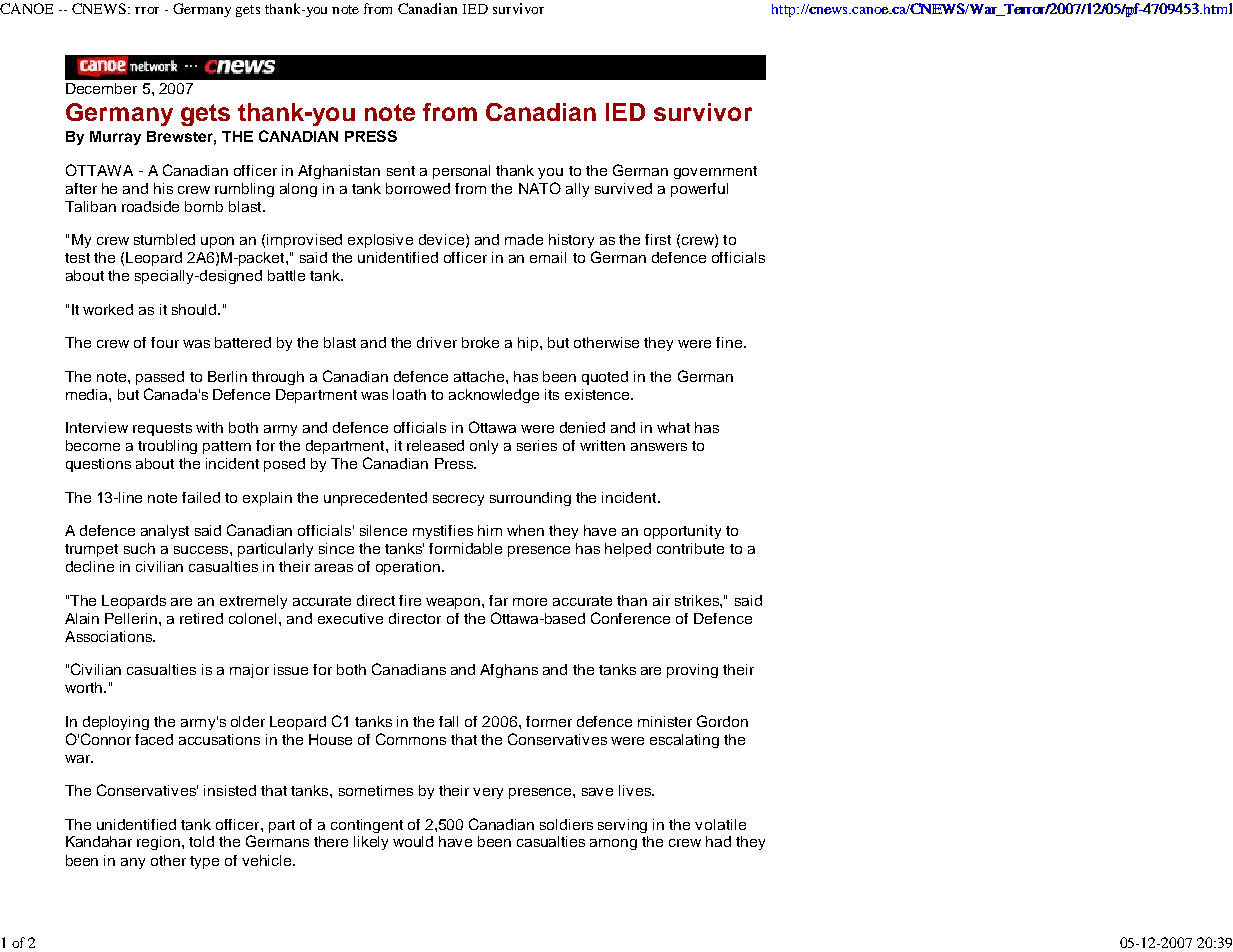 The height and width of the image is (952, 1233). I want to click on survived, so click(623, 188).
